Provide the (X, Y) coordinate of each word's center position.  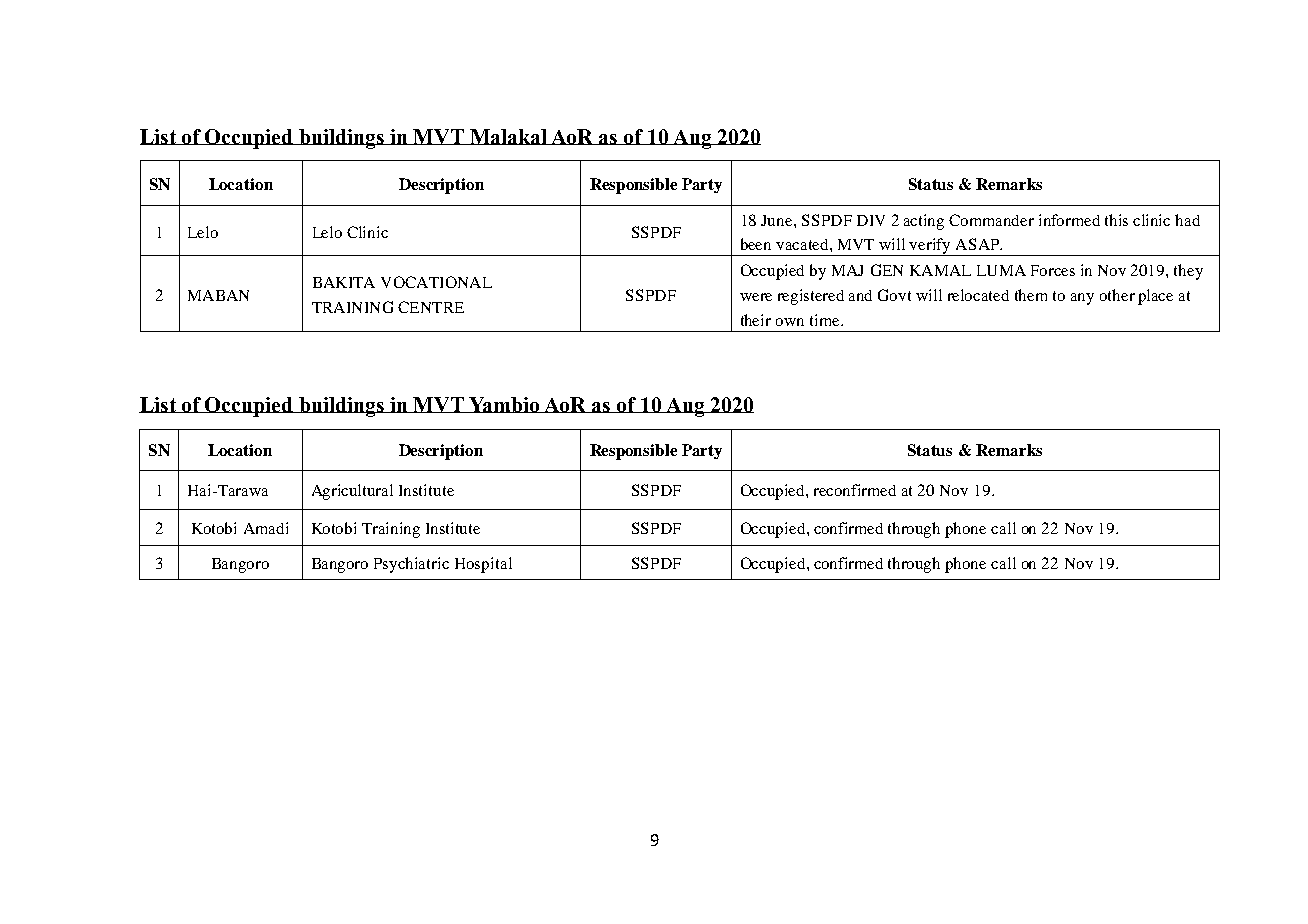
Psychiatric (411, 565)
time (826, 320)
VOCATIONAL (436, 282)
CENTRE (431, 307)
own (790, 322)
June (778, 220)
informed (1069, 220)
